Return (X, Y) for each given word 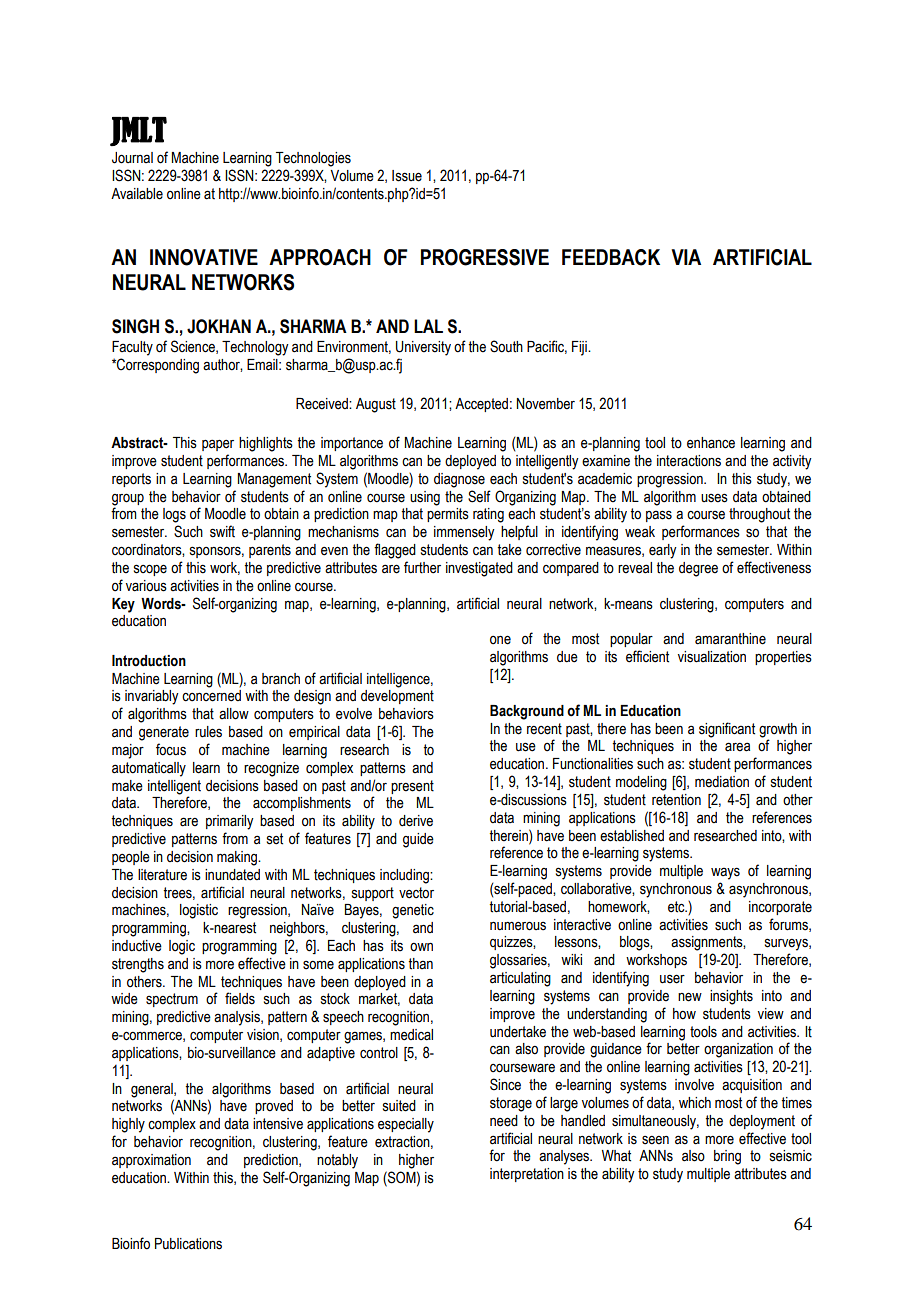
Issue (407, 176)
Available (137, 194)
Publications (188, 1244)
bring (727, 1157)
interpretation (527, 1175)
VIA (686, 257)
